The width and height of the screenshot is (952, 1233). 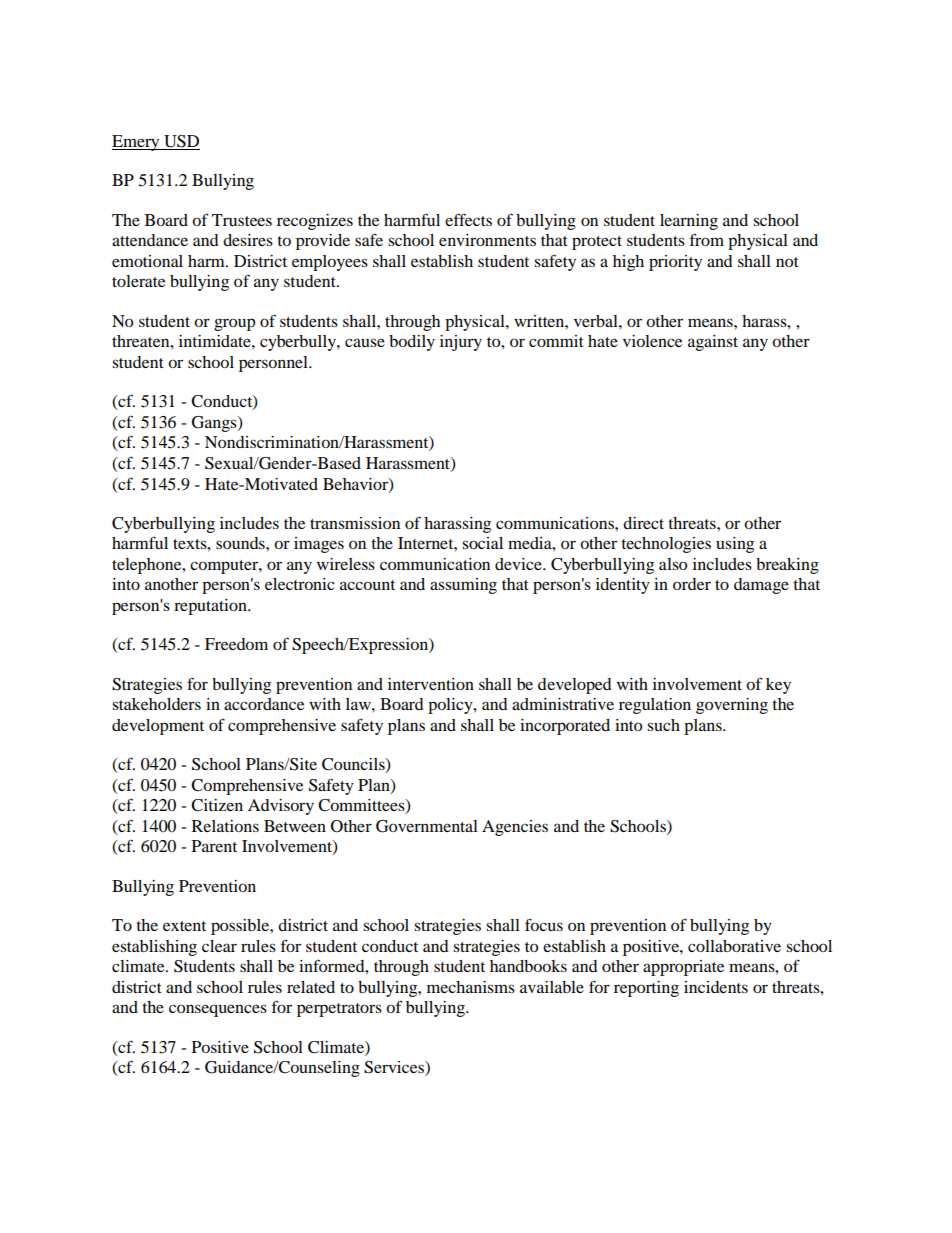 What do you see at coordinates (211, 607) in the screenshot?
I see `reputation` at bounding box center [211, 607].
